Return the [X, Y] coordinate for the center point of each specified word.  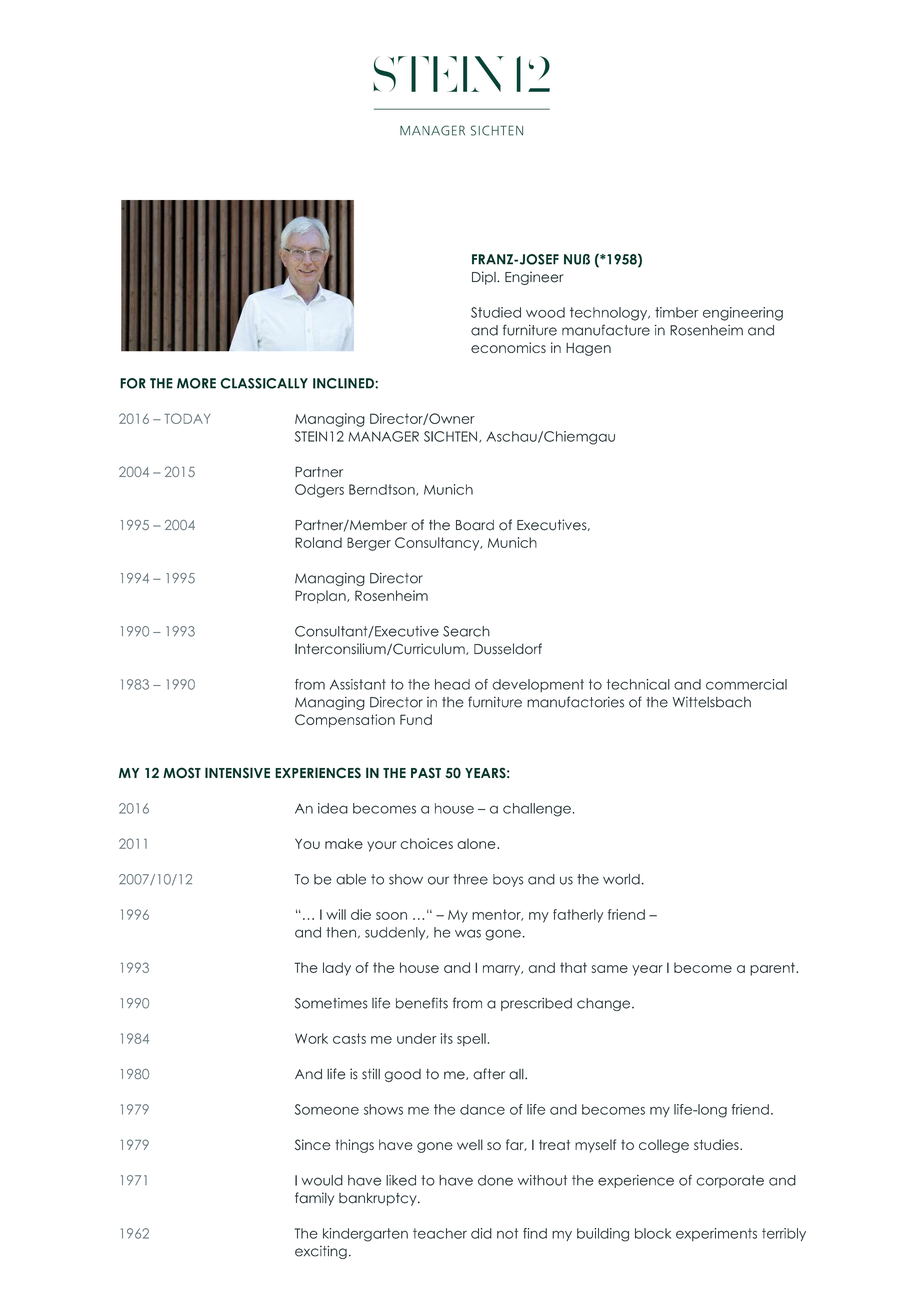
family [314, 1199]
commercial [746, 684]
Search [466, 631]
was [468, 933]
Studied [496, 312]
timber [676, 312]
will [336, 914]
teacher [440, 1233]
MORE [196, 383]
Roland [318, 542]
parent [773, 969]
